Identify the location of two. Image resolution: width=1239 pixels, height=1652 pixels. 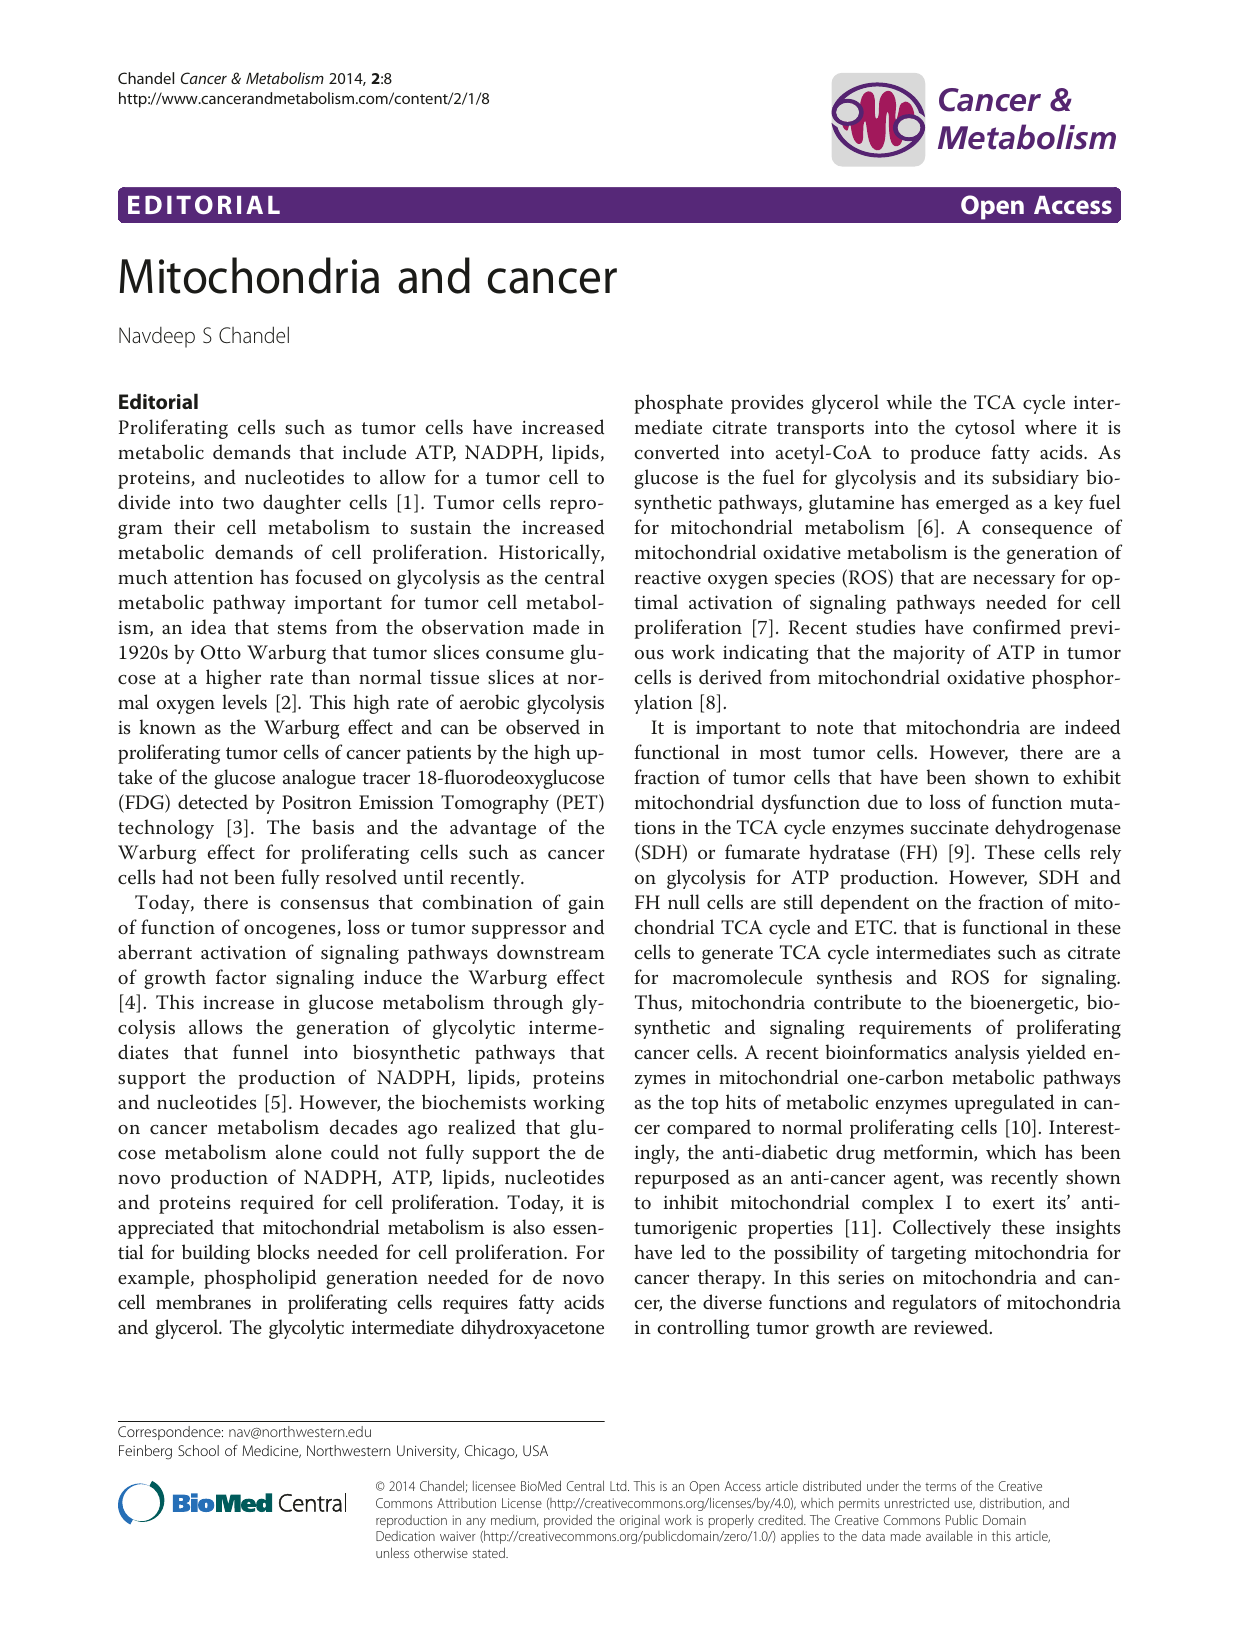
(238, 503).
